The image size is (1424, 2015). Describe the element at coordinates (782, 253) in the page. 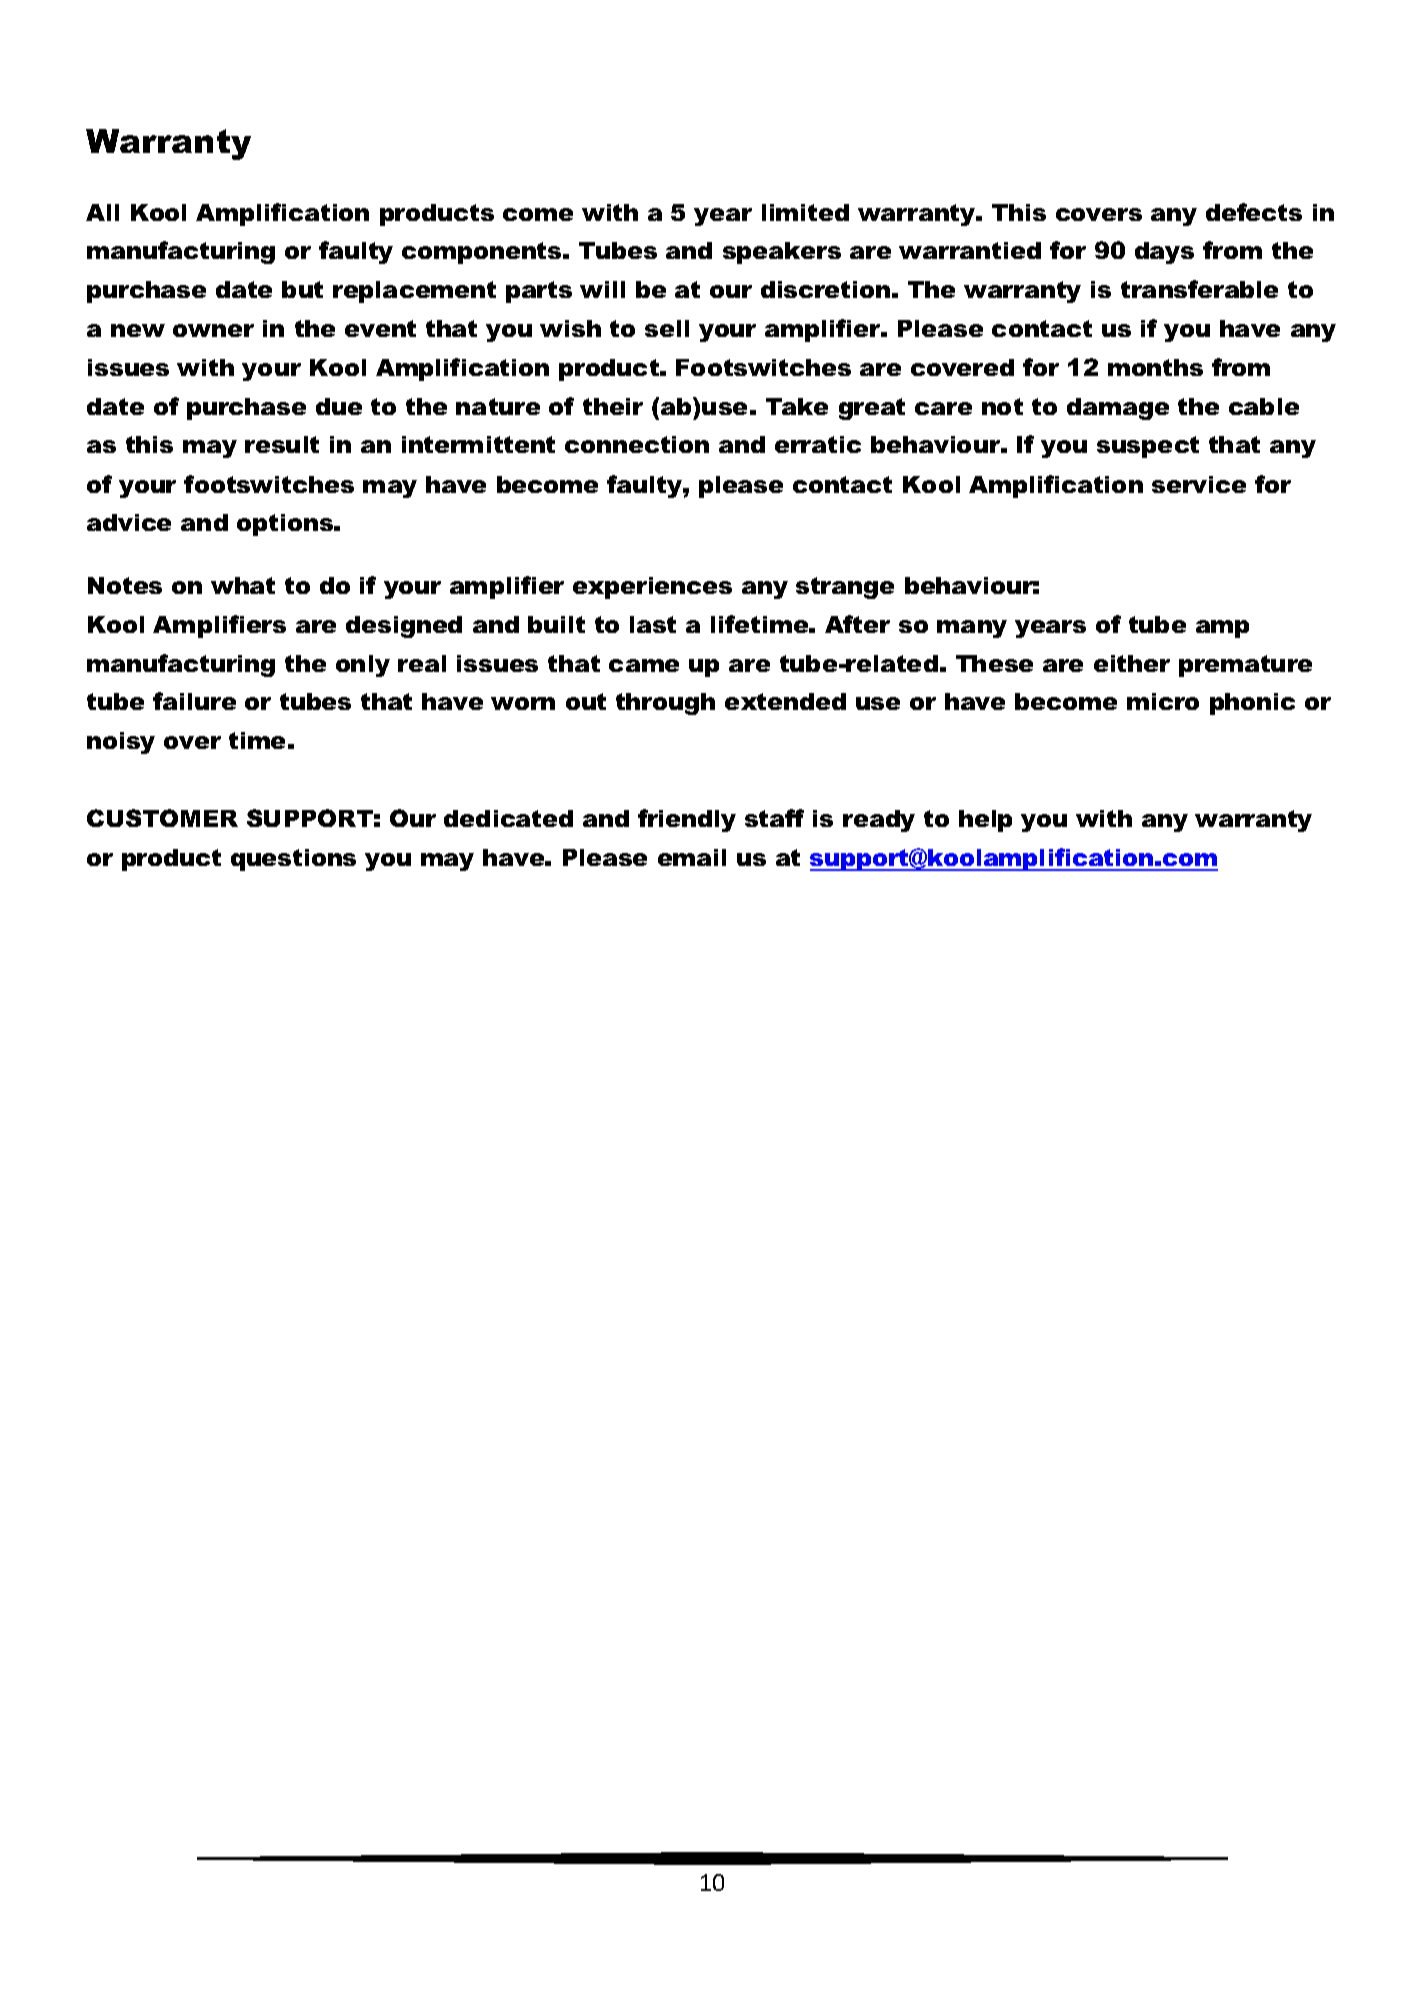

I see `speakers` at that location.
